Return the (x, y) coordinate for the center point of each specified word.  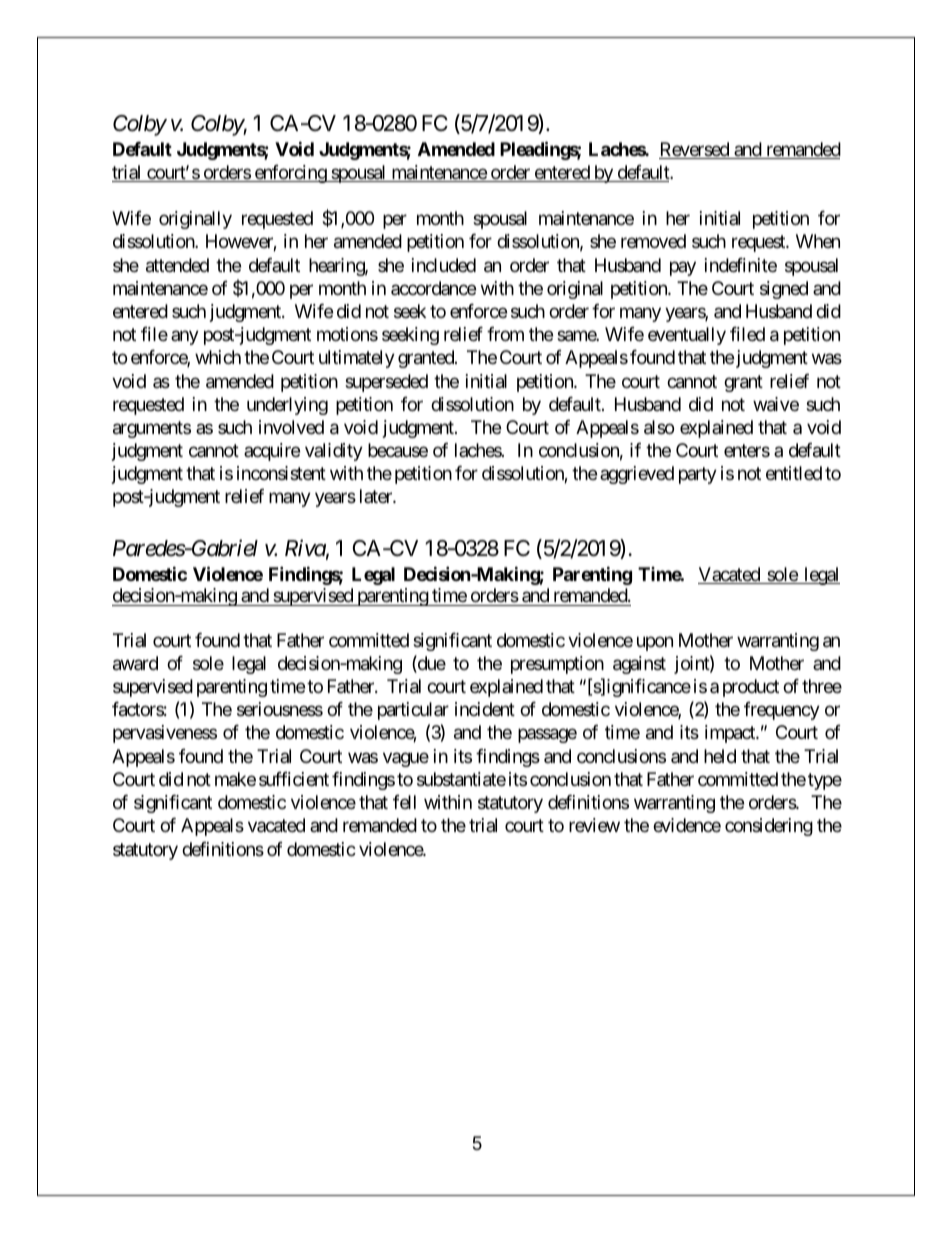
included (444, 265)
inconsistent (281, 473)
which (218, 357)
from (505, 334)
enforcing (290, 174)
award (135, 663)
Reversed (695, 150)
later (377, 496)
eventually (687, 336)
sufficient (294, 779)
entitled (794, 473)
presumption (557, 665)
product (751, 688)
